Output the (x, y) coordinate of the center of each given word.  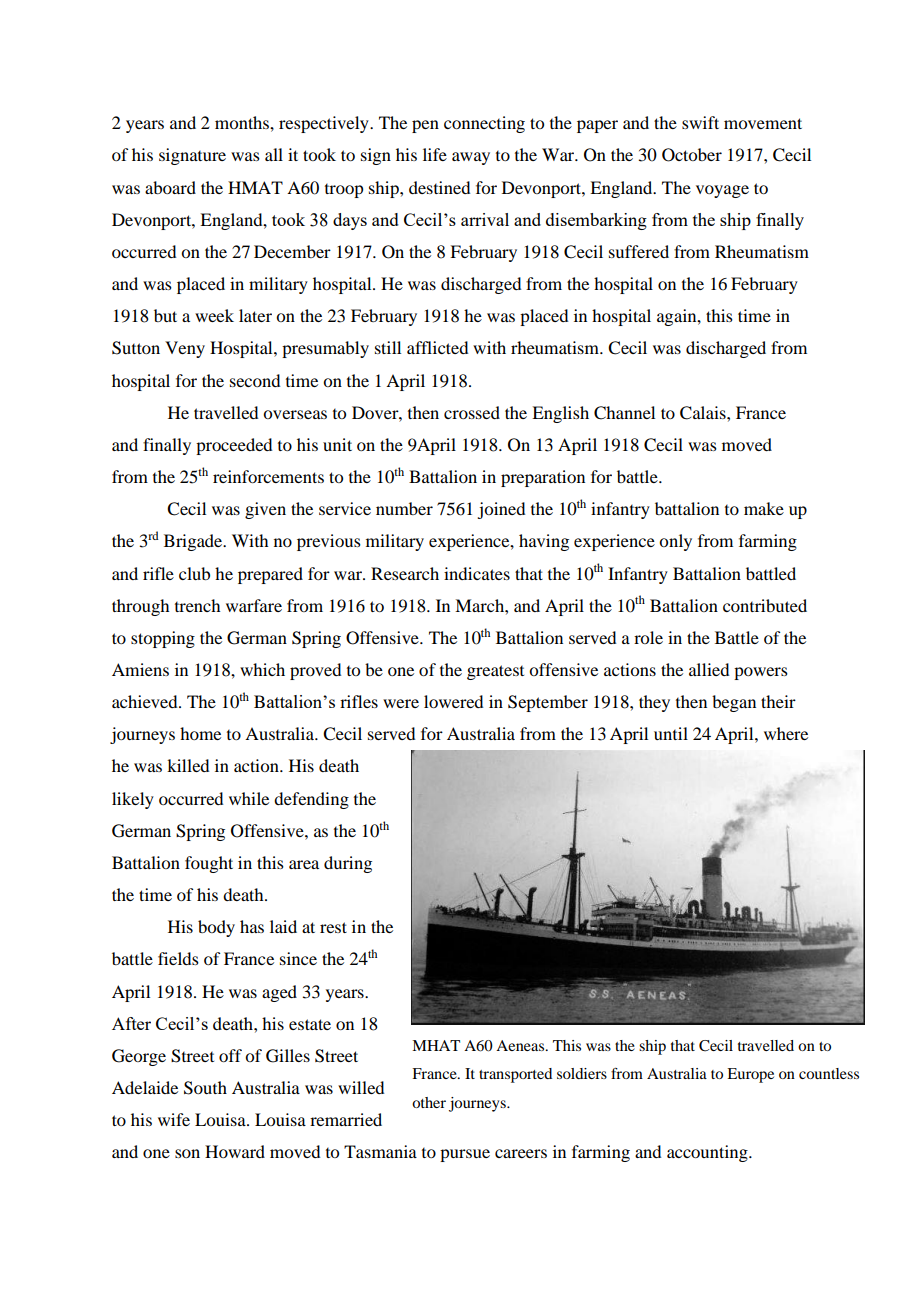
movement (763, 123)
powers (761, 673)
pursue (465, 1155)
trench (197, 605)
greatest (495, 672)
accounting (708, 1153)
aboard (170, 187)
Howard (235, 1151)
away (471, 158)
